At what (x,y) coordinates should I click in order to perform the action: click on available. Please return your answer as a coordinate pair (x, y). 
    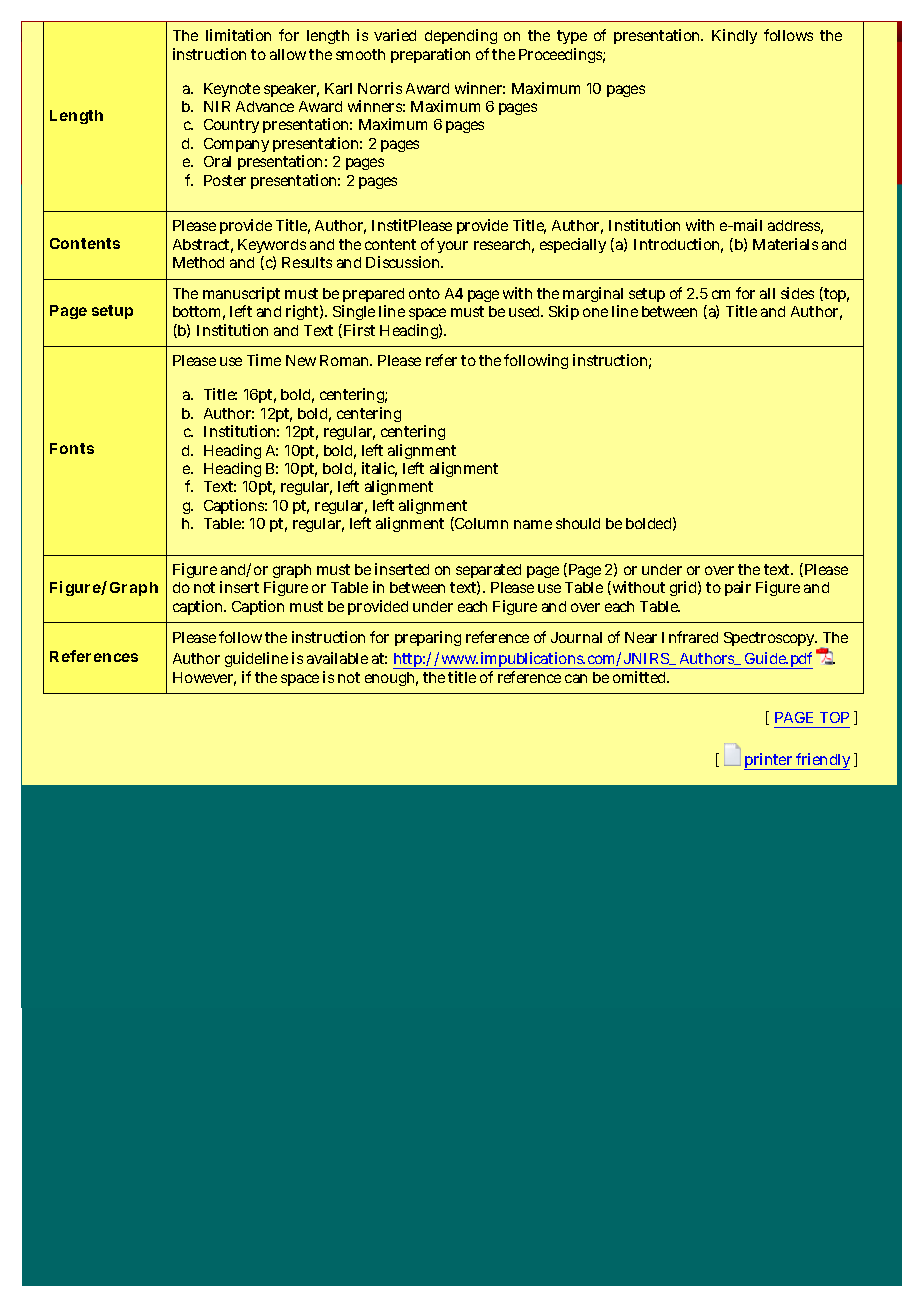
    Looking at the image, I should click on (337, 658).
